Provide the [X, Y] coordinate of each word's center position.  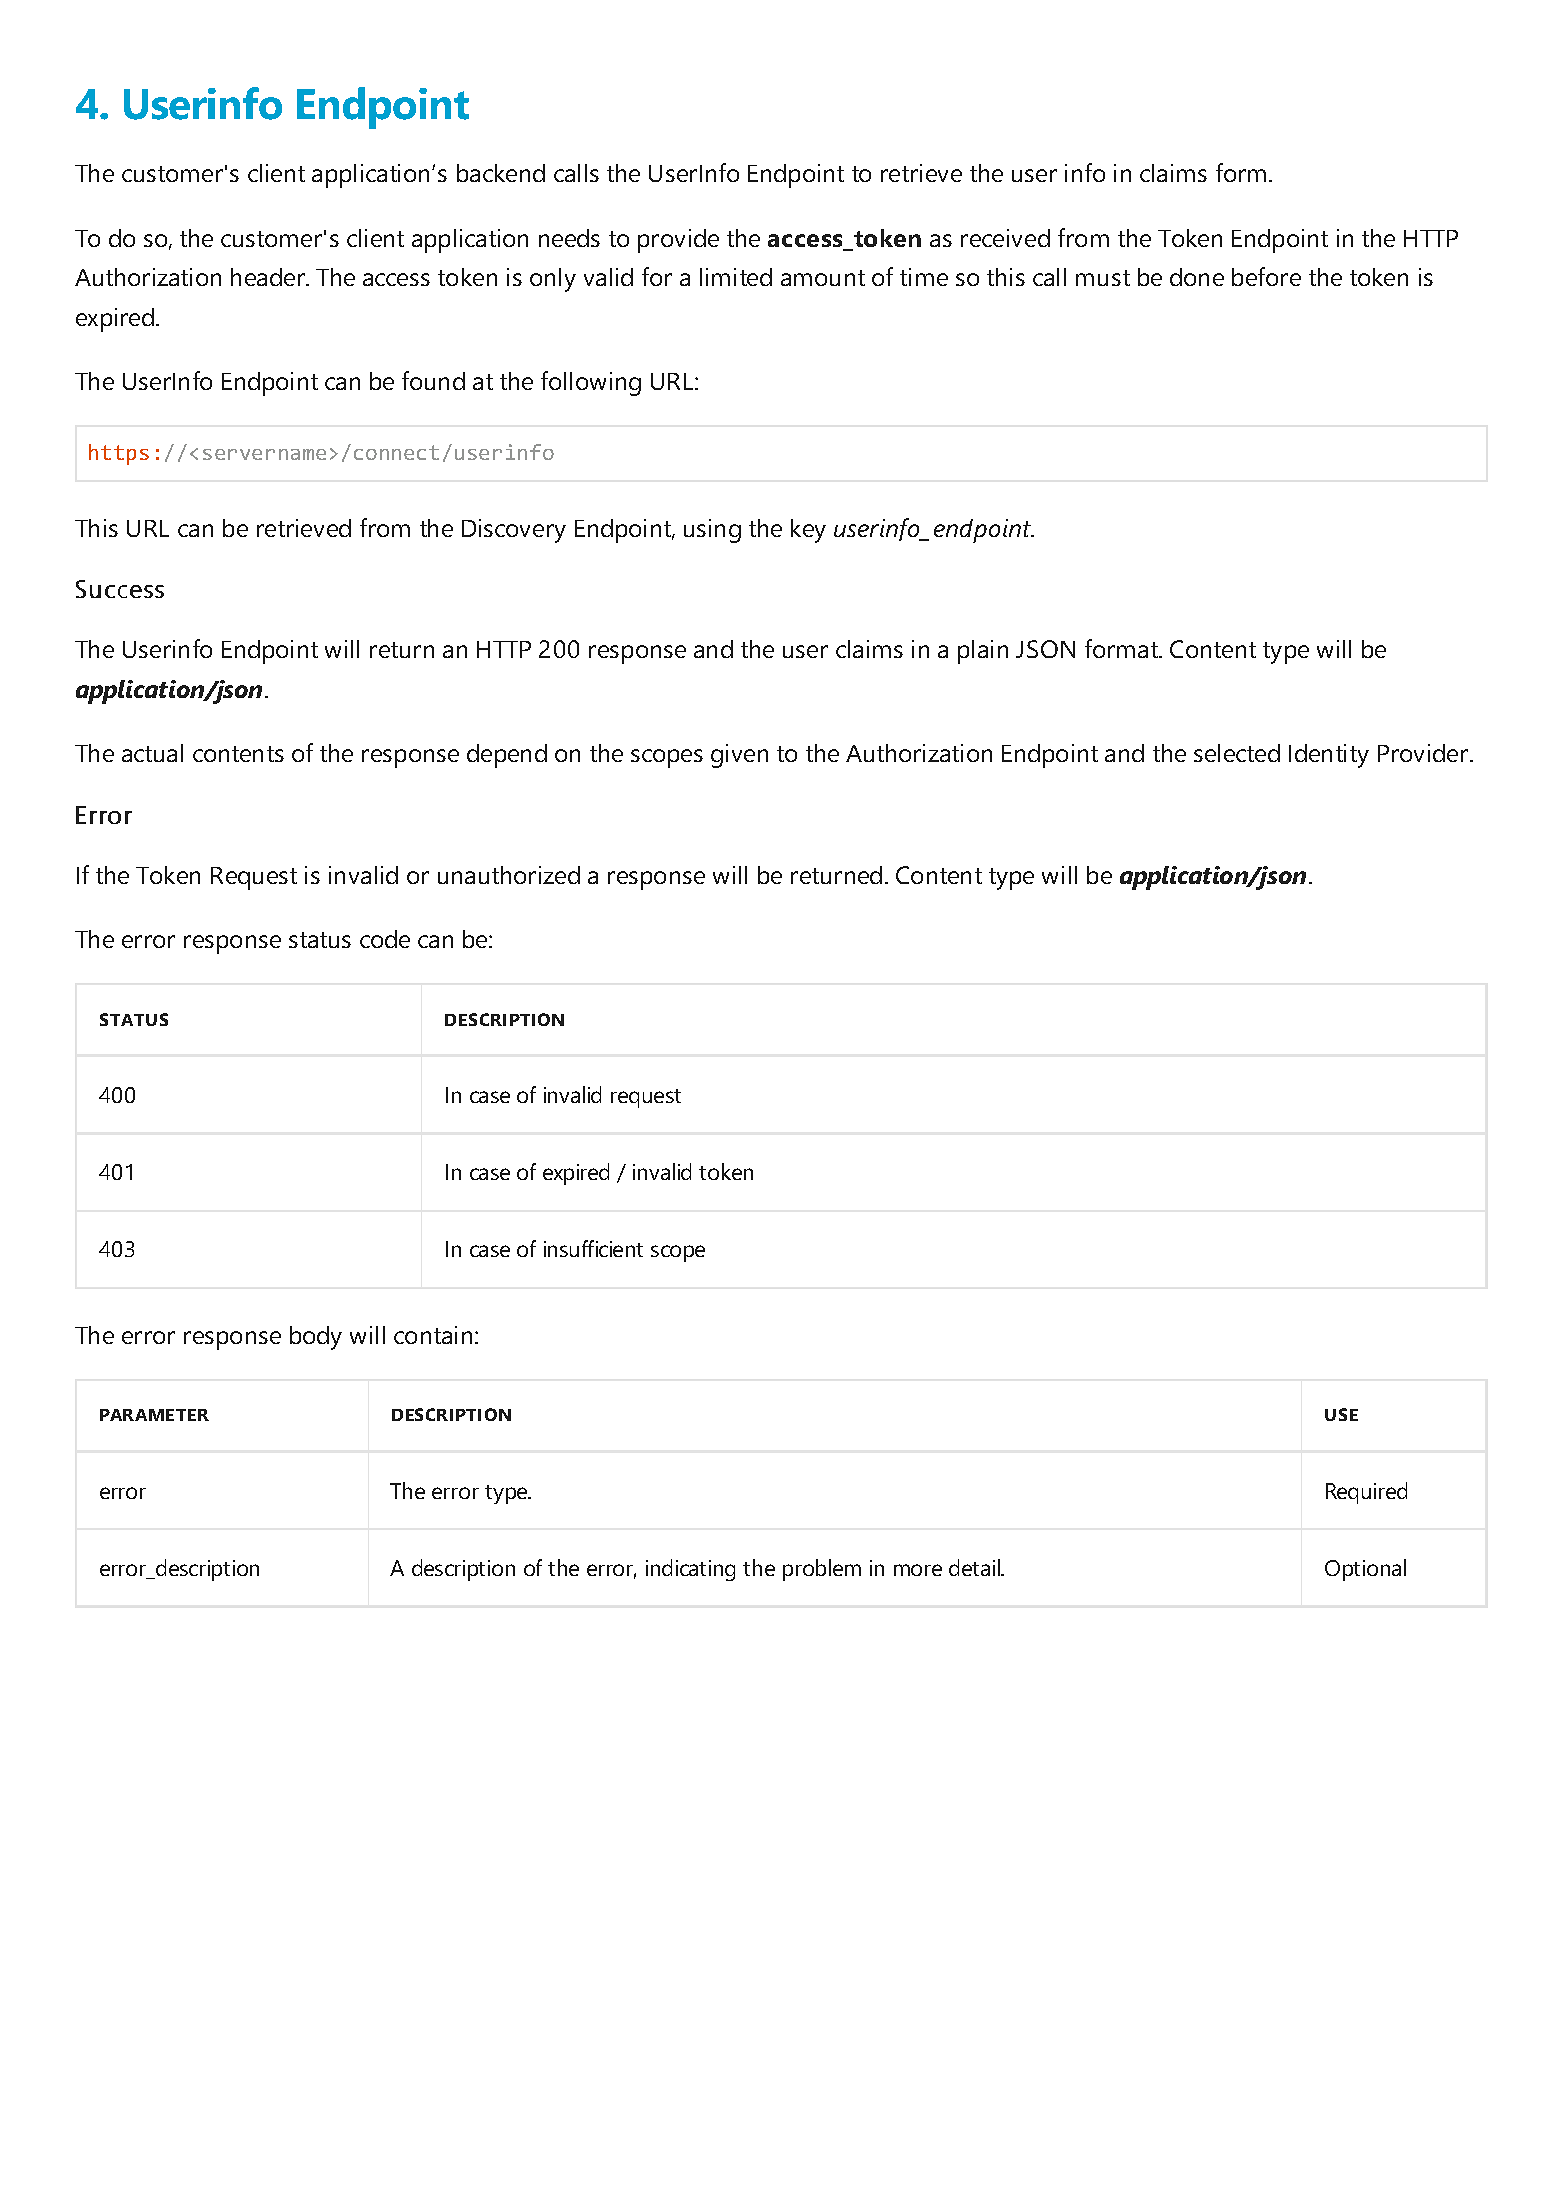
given [739, 756]
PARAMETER [154, 1415]
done [1197, 277]
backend [501, 173]
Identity [1329, 756]
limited [736, 277]
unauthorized [509, 875]
